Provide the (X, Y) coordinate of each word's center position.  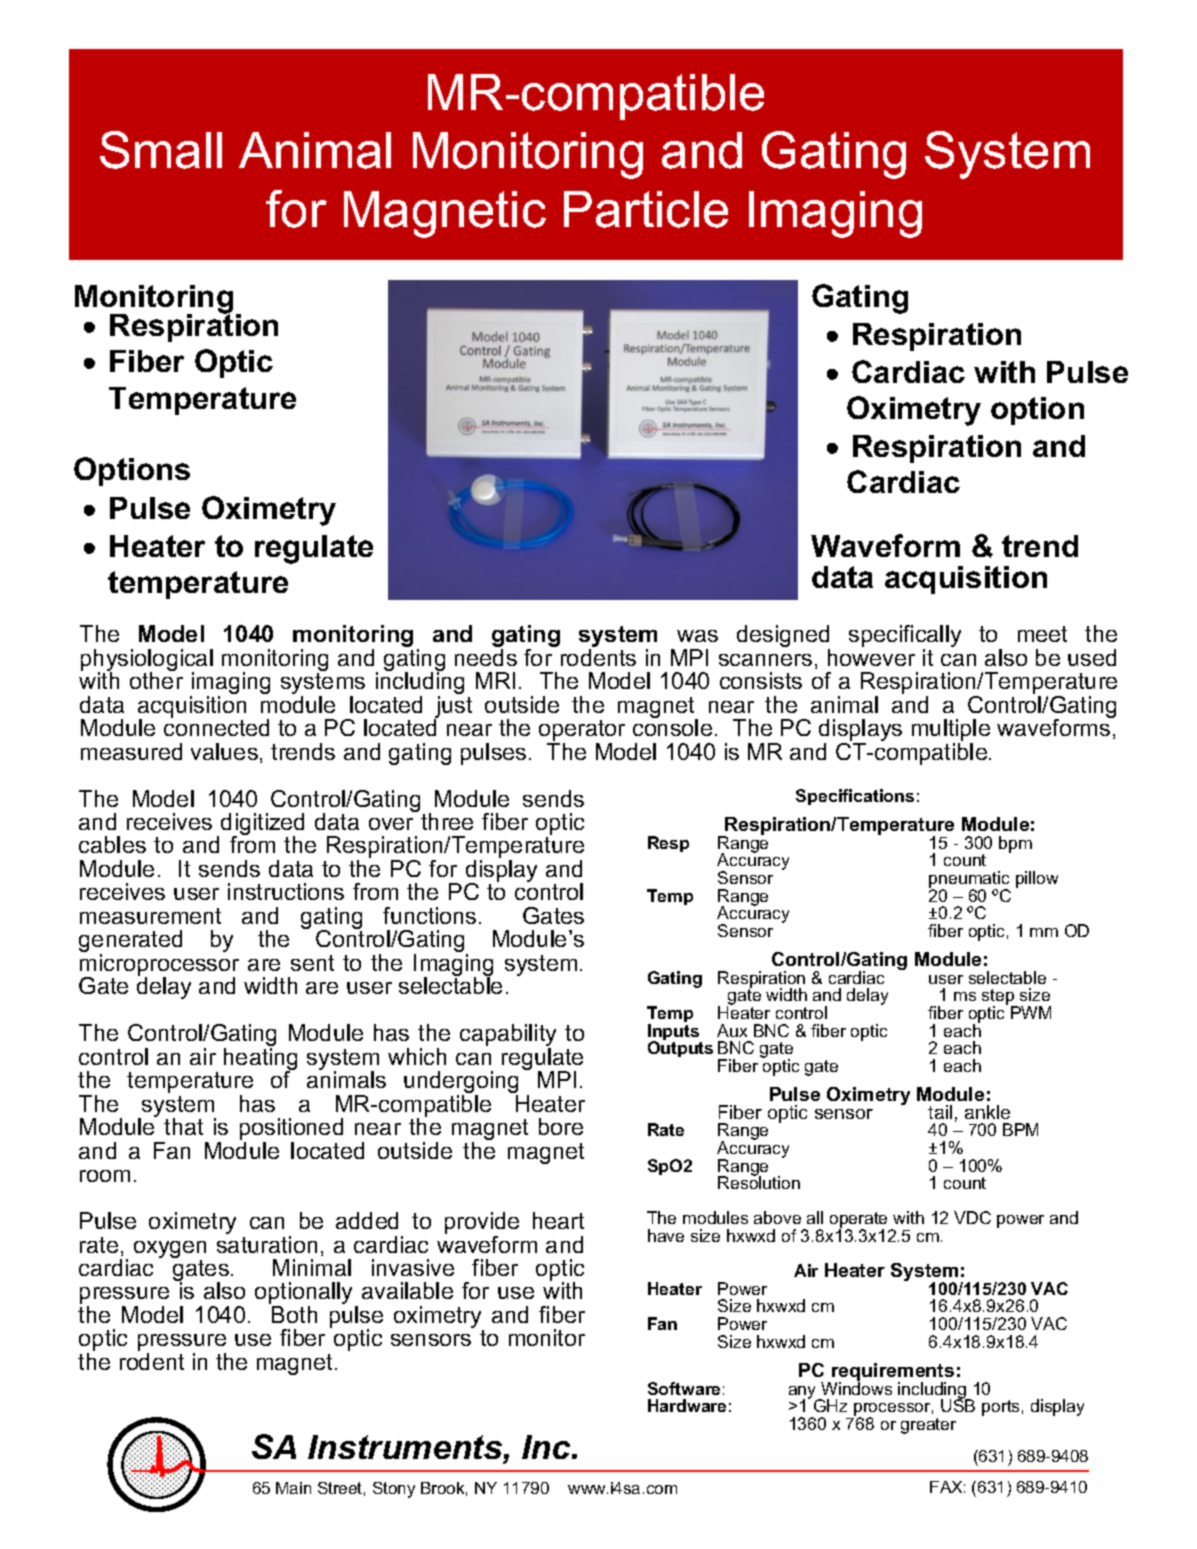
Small (161, 150)
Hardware (687, 1405)
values (224, 751)
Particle (646, 209)
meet (1042, 634)
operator (582, 732)
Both (294, 1314)
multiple (951, 731)
